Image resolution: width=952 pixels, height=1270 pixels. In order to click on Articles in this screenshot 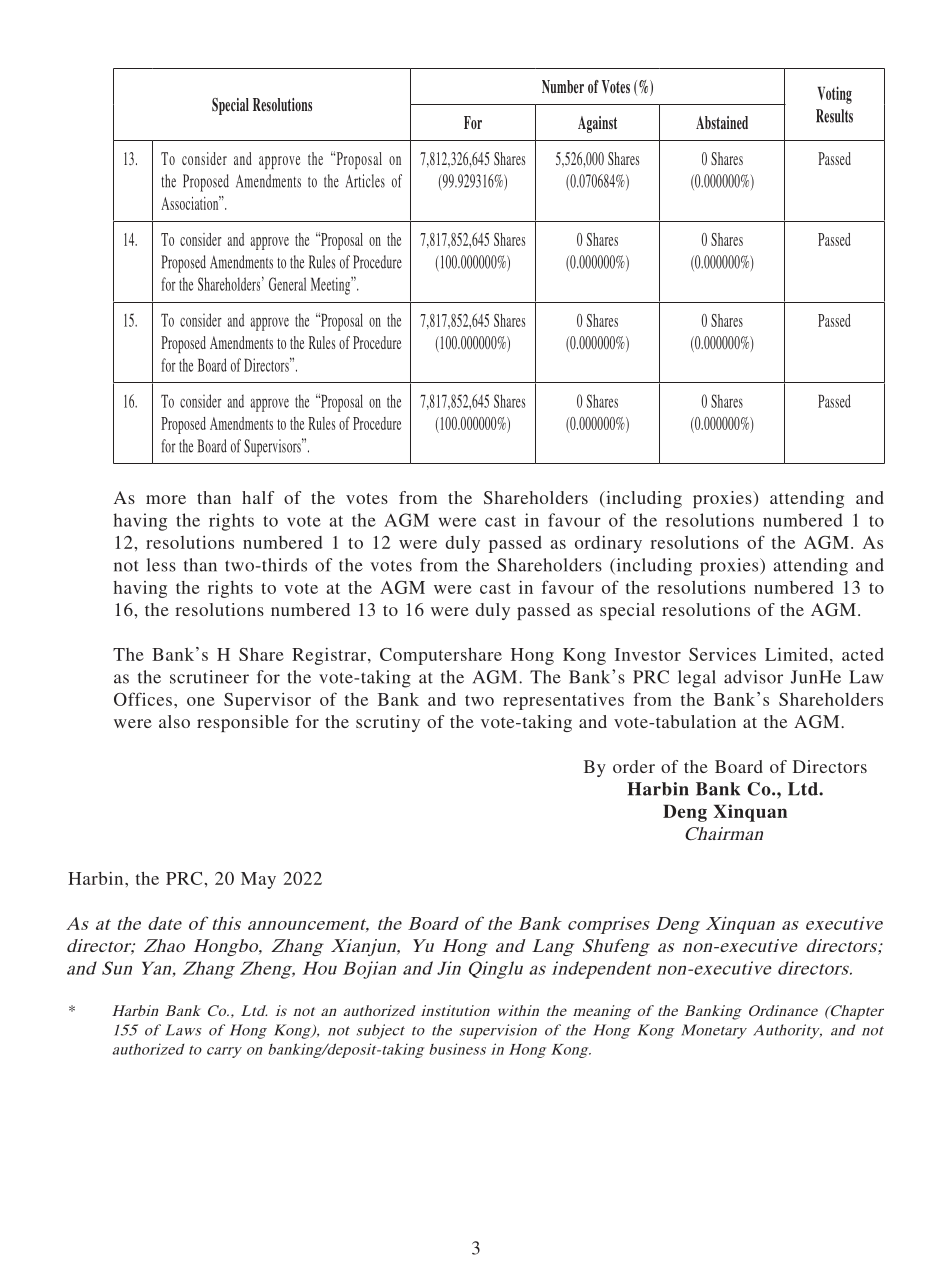, I will do `click(365, 181)`.
